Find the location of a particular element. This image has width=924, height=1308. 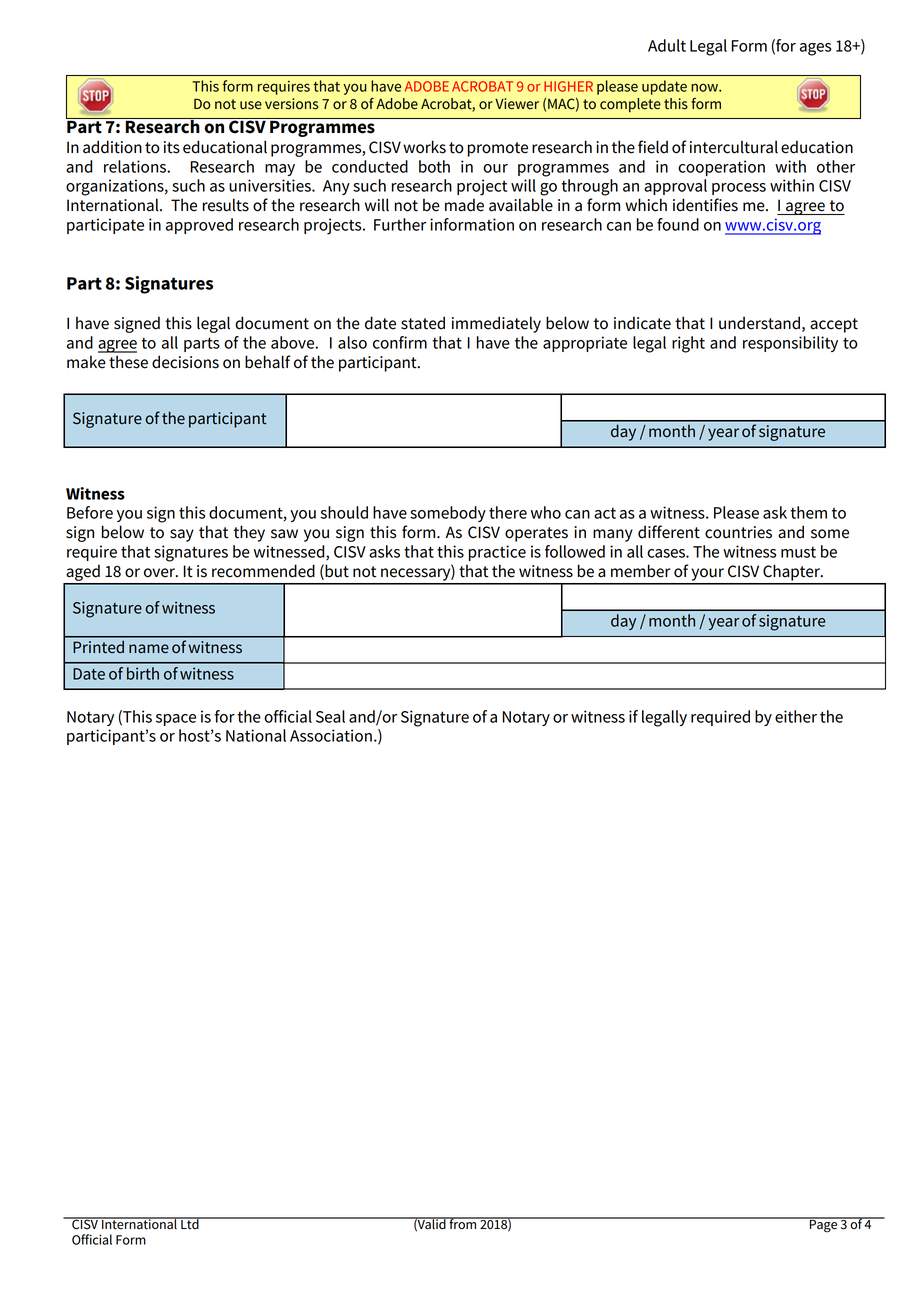

space is located at coordinates (176, 720).
